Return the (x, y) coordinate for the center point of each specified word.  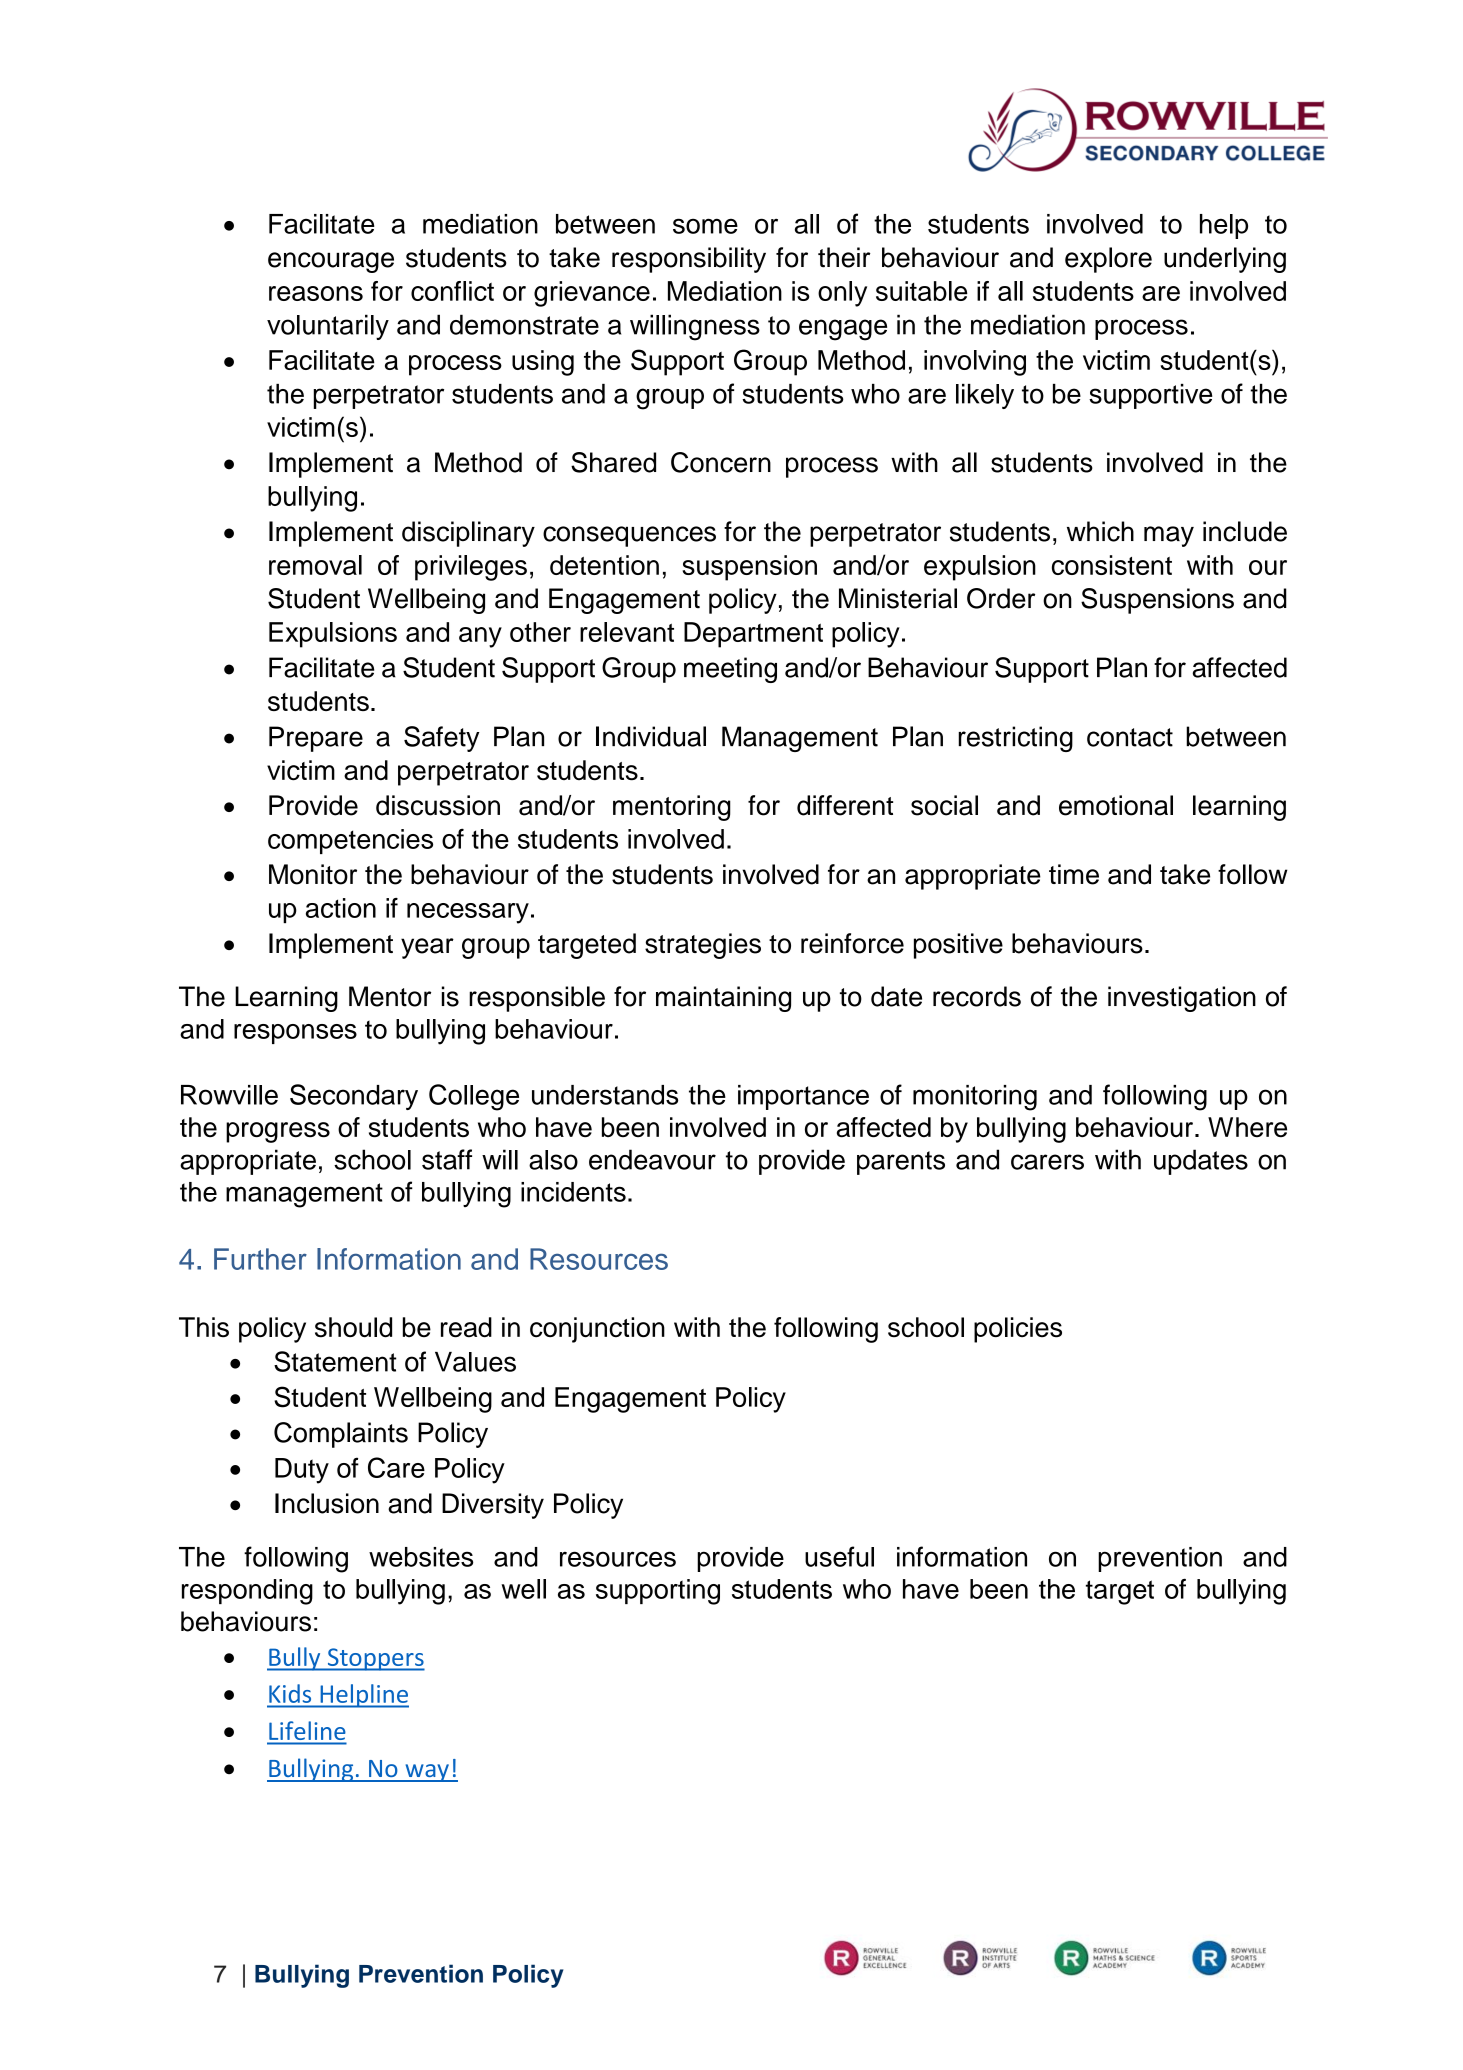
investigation (1182, 999)
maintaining (723, 999)
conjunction (597, 1330)
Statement (335, 1361)
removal (315, 565)
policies (1018, 1330)
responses (295, 1034)
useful (839, 1556)
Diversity (493, 1506)
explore (1108, 260)
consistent (1112, 565)
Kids (290, 1693)
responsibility (689, 260)
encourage (331, 262)
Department (753, 635)
